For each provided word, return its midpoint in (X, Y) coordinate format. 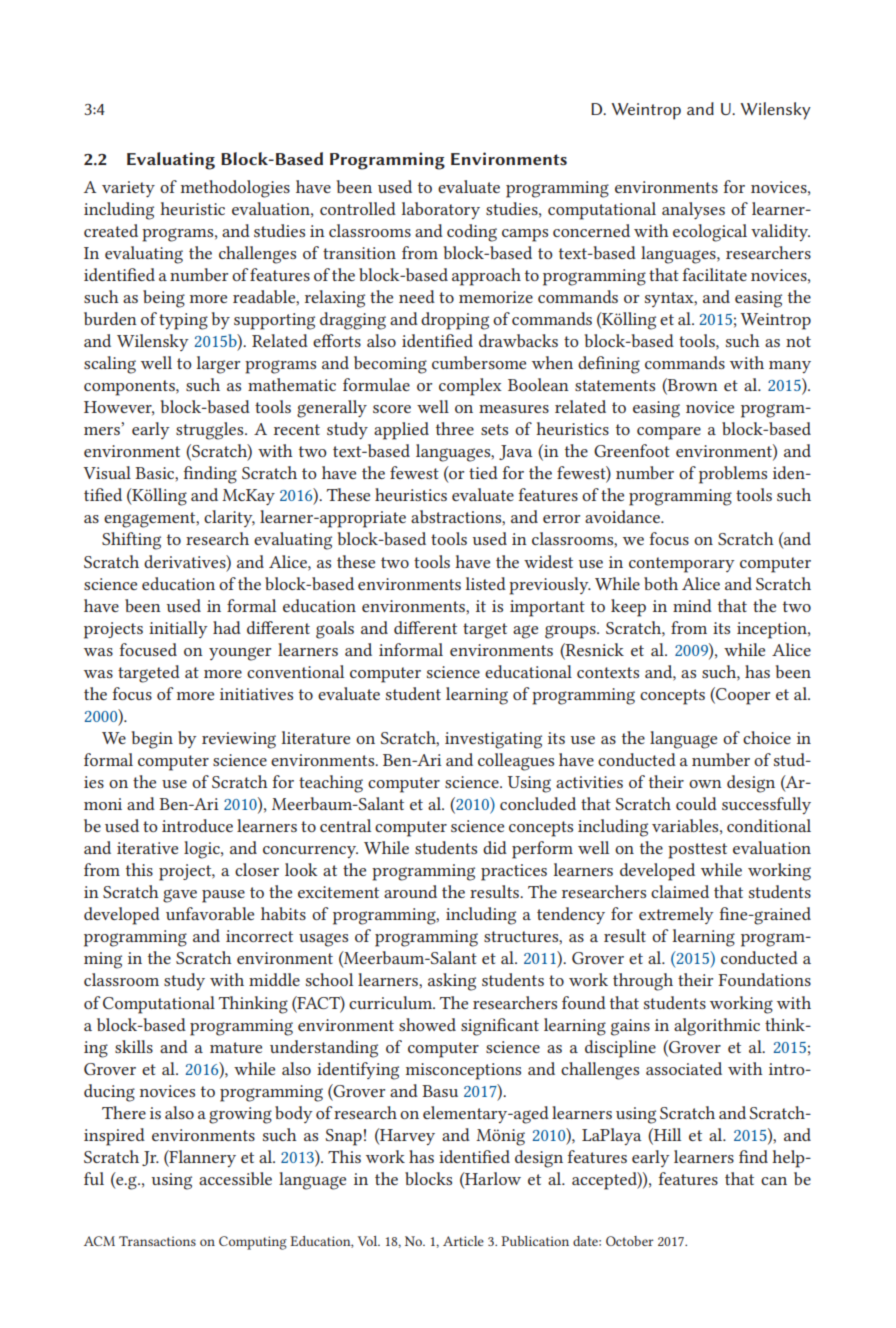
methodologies (235, 189)
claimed (680, 891)
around (410, 891)
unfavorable (210, 913)
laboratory (441, 210)
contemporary (682, 565)
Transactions (157, 1241)
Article (463, 1241)
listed (486, 583)
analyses (693, 210)
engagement (151, 520)
